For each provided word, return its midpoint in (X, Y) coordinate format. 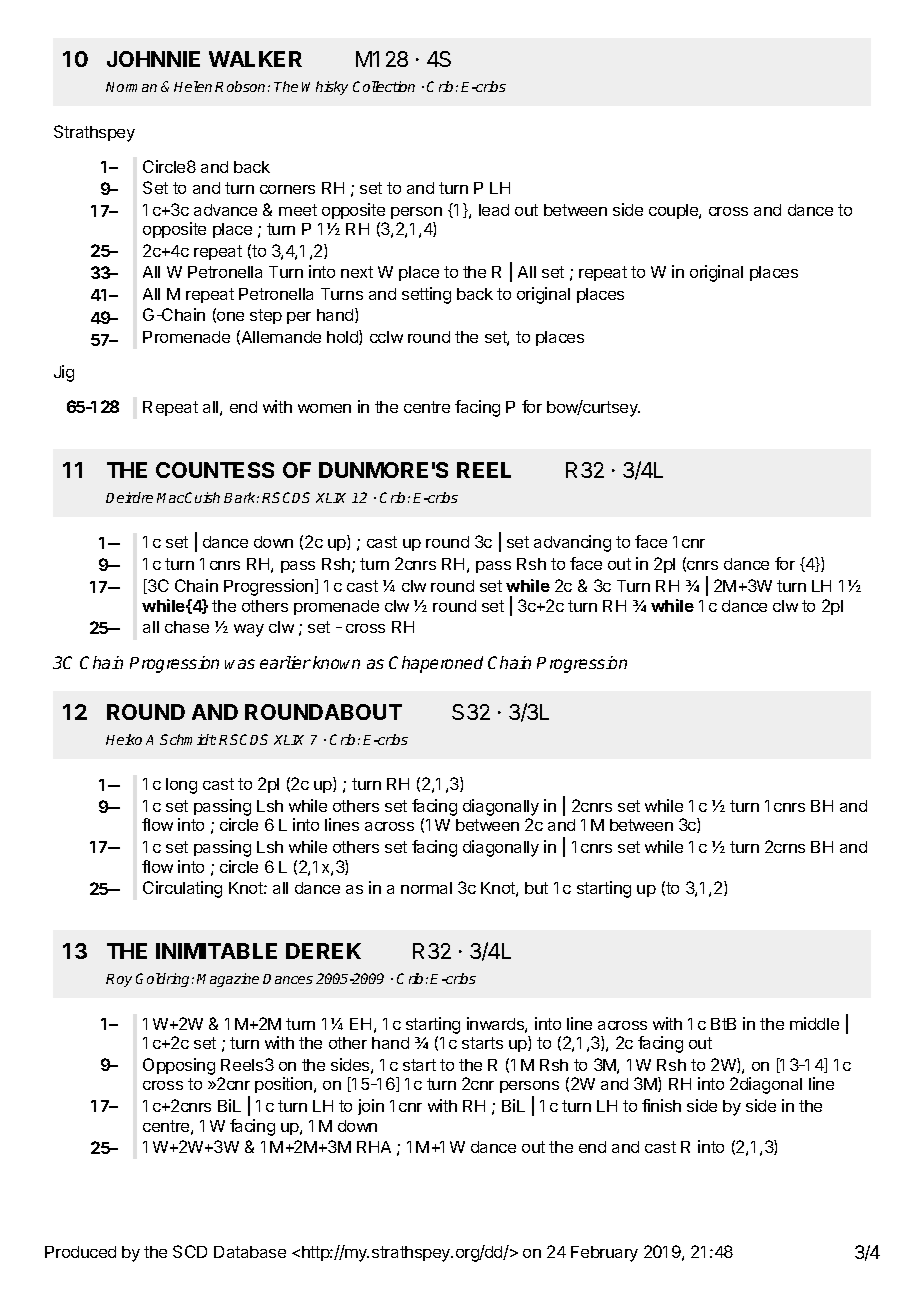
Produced (80, 1252)
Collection (384, 86)
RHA (374, 1147)
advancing (572, 543)
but (536, 888)
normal (426, 888)
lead (494, 210)
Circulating (182, 889)
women (324, 408)
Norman (131, 87)
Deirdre (129, 497)
